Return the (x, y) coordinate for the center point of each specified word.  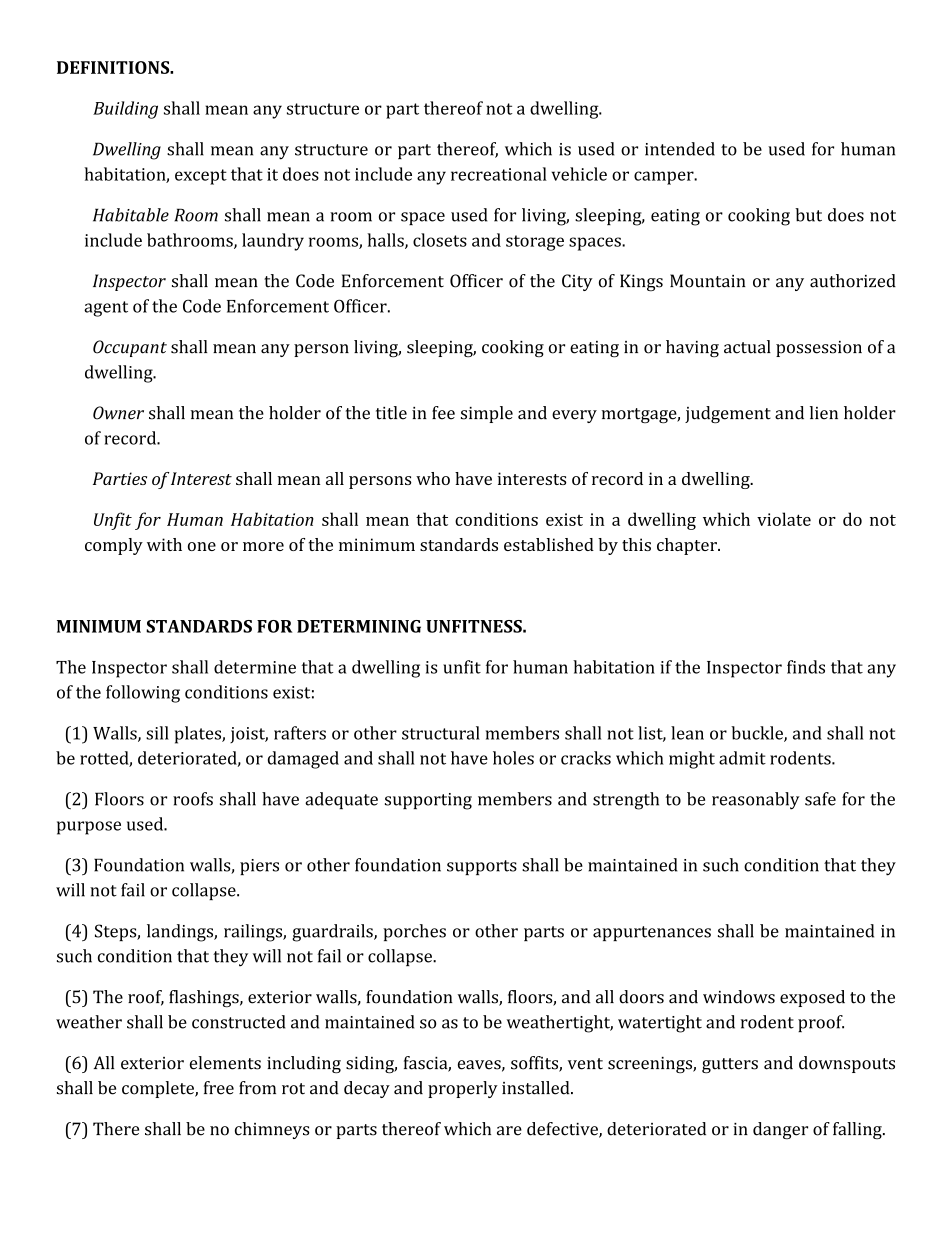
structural (441, 733)
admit (742, 758)
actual (747, 347)
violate (784, 519)
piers (259, 867)
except (201, 177)
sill (157, 733)
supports (482, 867)
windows (739, 997)
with (164, 544)
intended (680, 149)
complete (159, 1089)
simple (487, 414)
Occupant (130, 348)
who (433, 478)
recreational (499, 174)
